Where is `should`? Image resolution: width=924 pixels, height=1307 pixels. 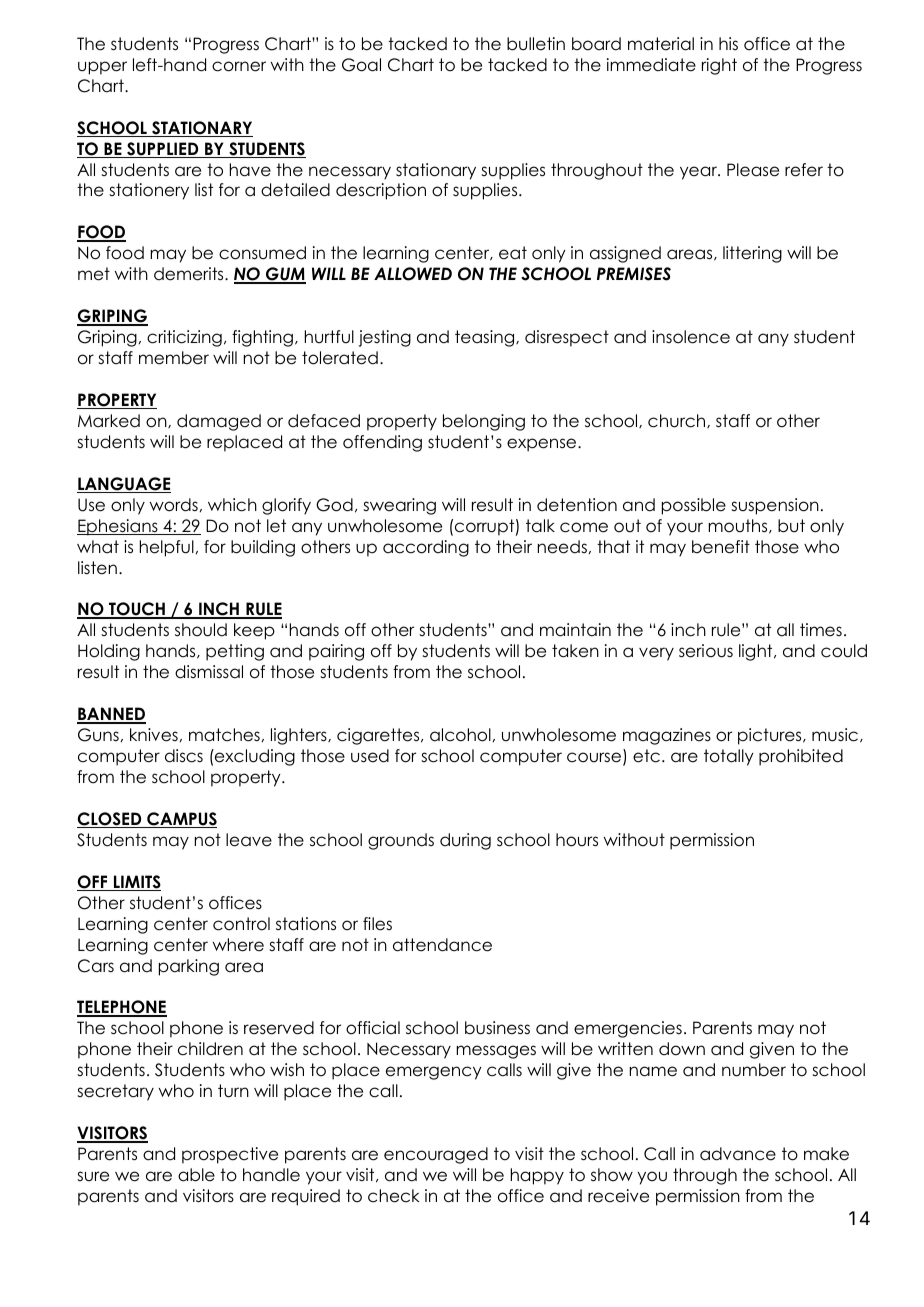 should is located at coordinates (201, 630).
